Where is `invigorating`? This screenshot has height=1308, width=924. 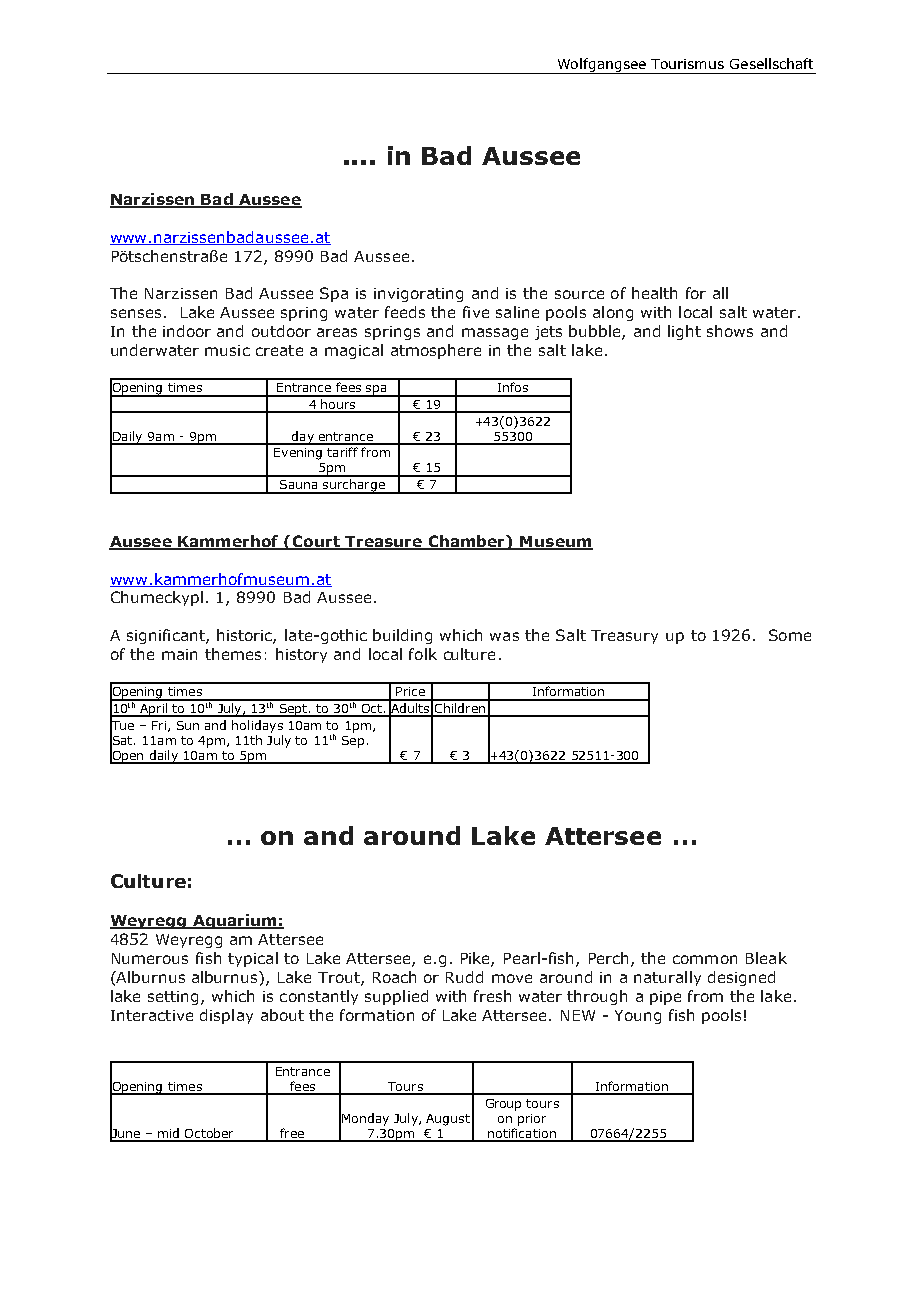 invigorating is located at coordinates (418, 295).
